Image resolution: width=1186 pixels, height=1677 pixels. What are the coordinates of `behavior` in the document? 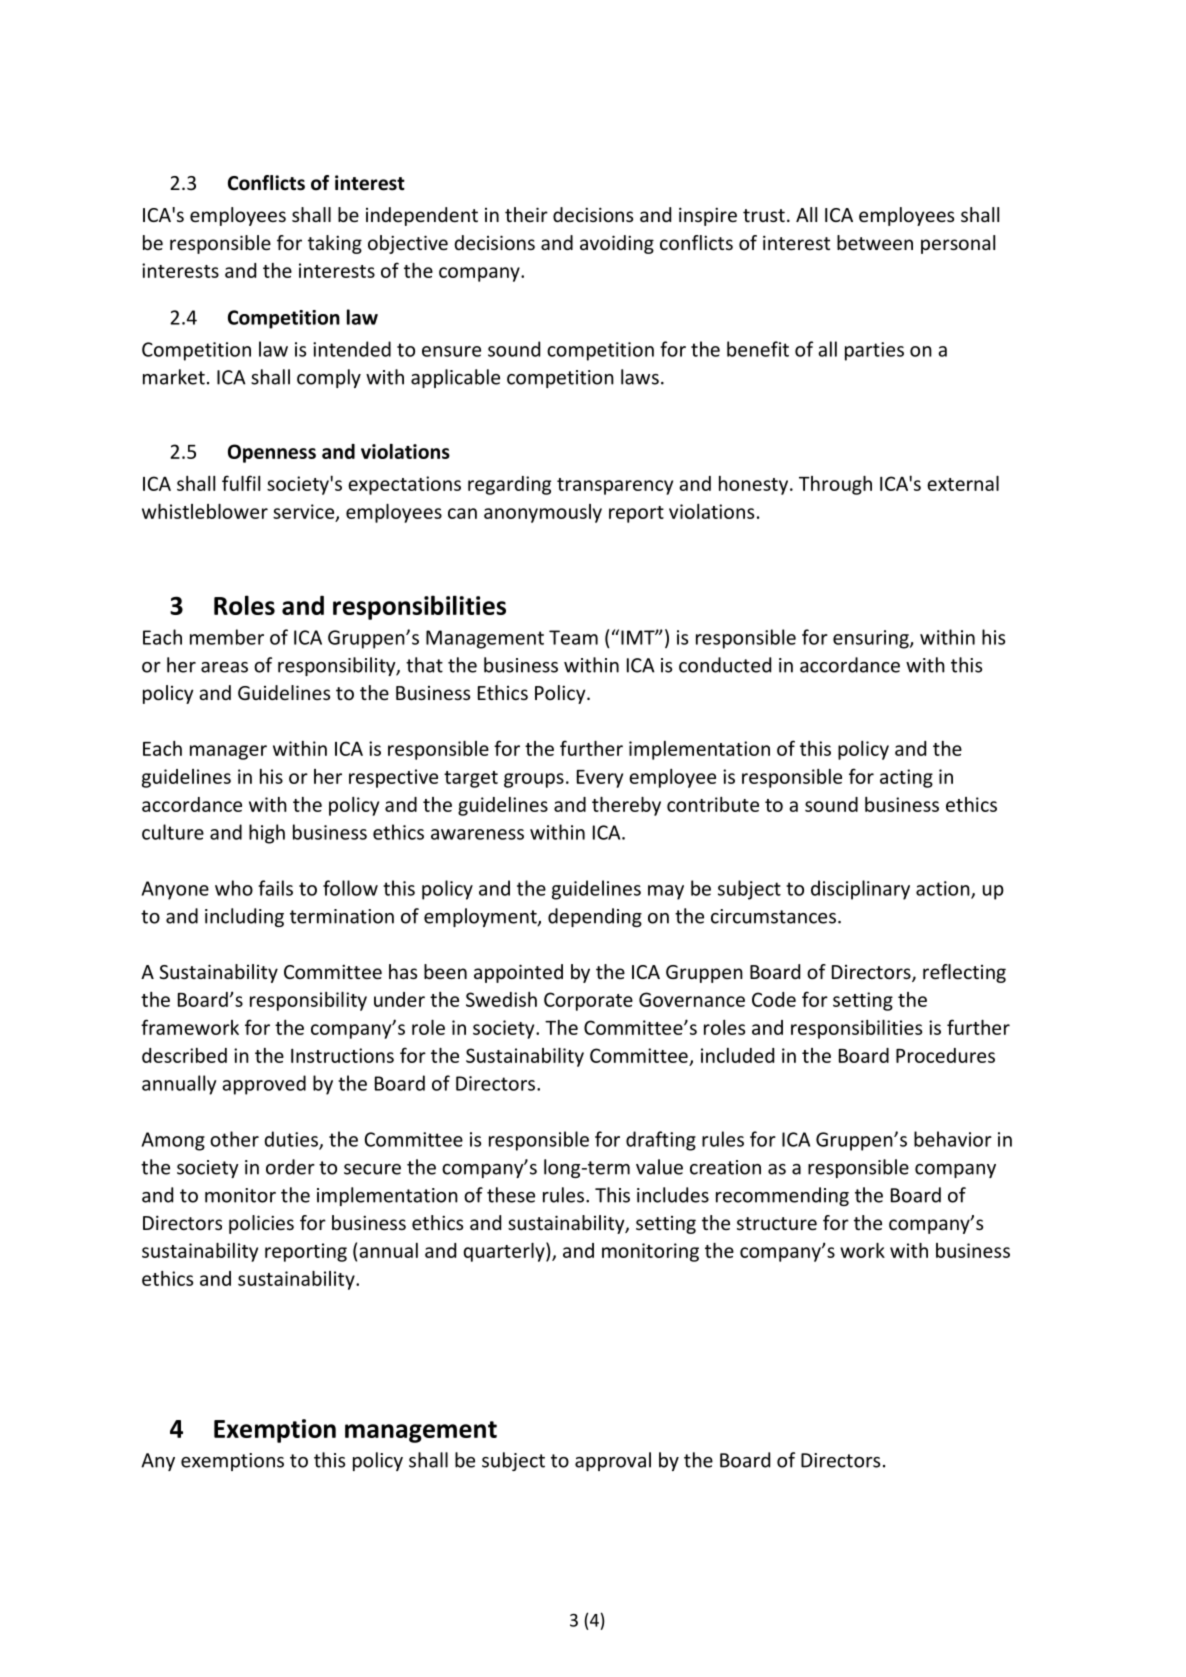 It's located at (953, 1139).
